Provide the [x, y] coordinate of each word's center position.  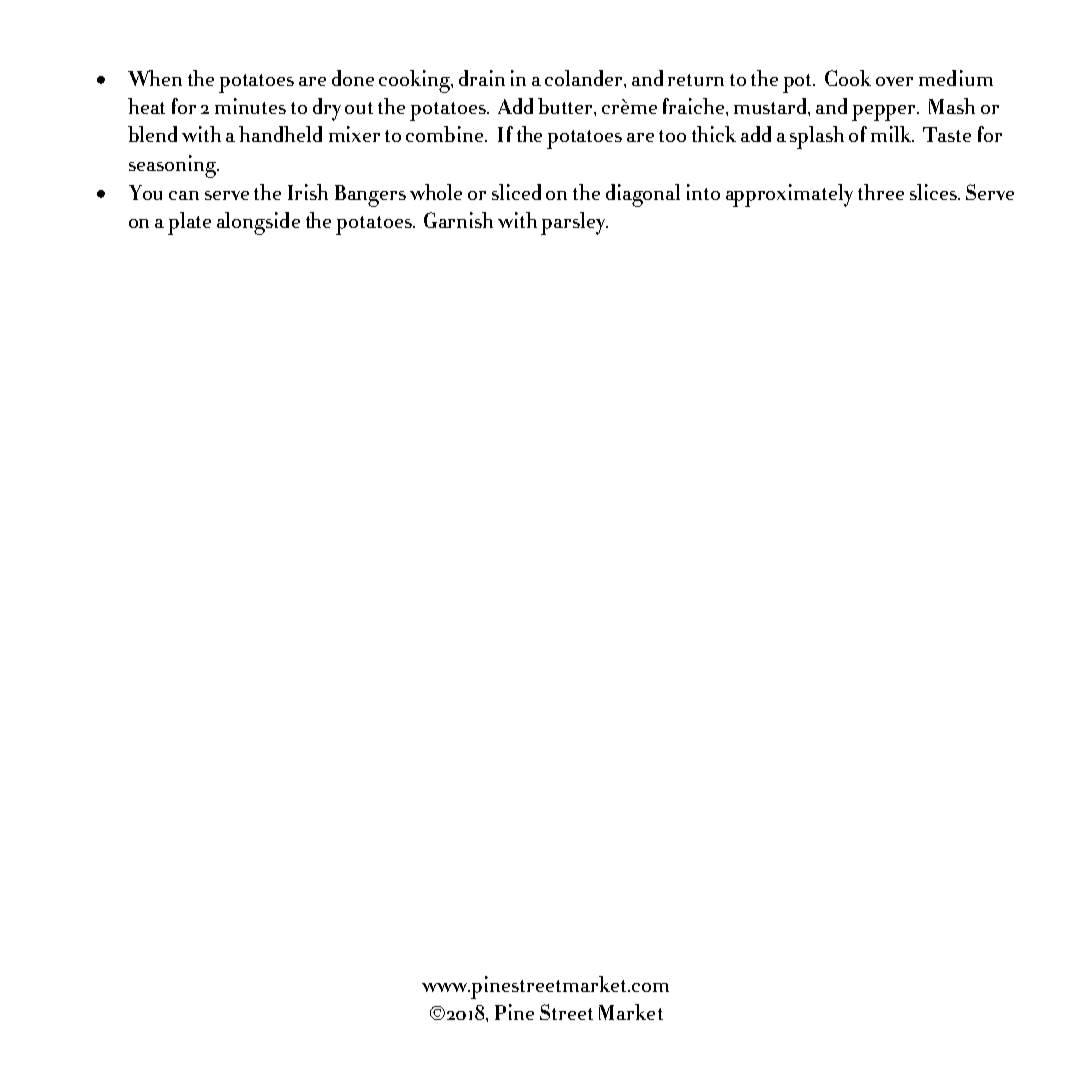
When [155, 78]
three [881, 192]
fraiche [695, 106]
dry [327, 109]
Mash [952, 106]
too [672, 136]
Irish [308, 192]
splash [817, 137]
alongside [258, 223]
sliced [516, 192]
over [894, 81]
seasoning [174, 166]
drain [482, 78]
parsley [574, 223]
